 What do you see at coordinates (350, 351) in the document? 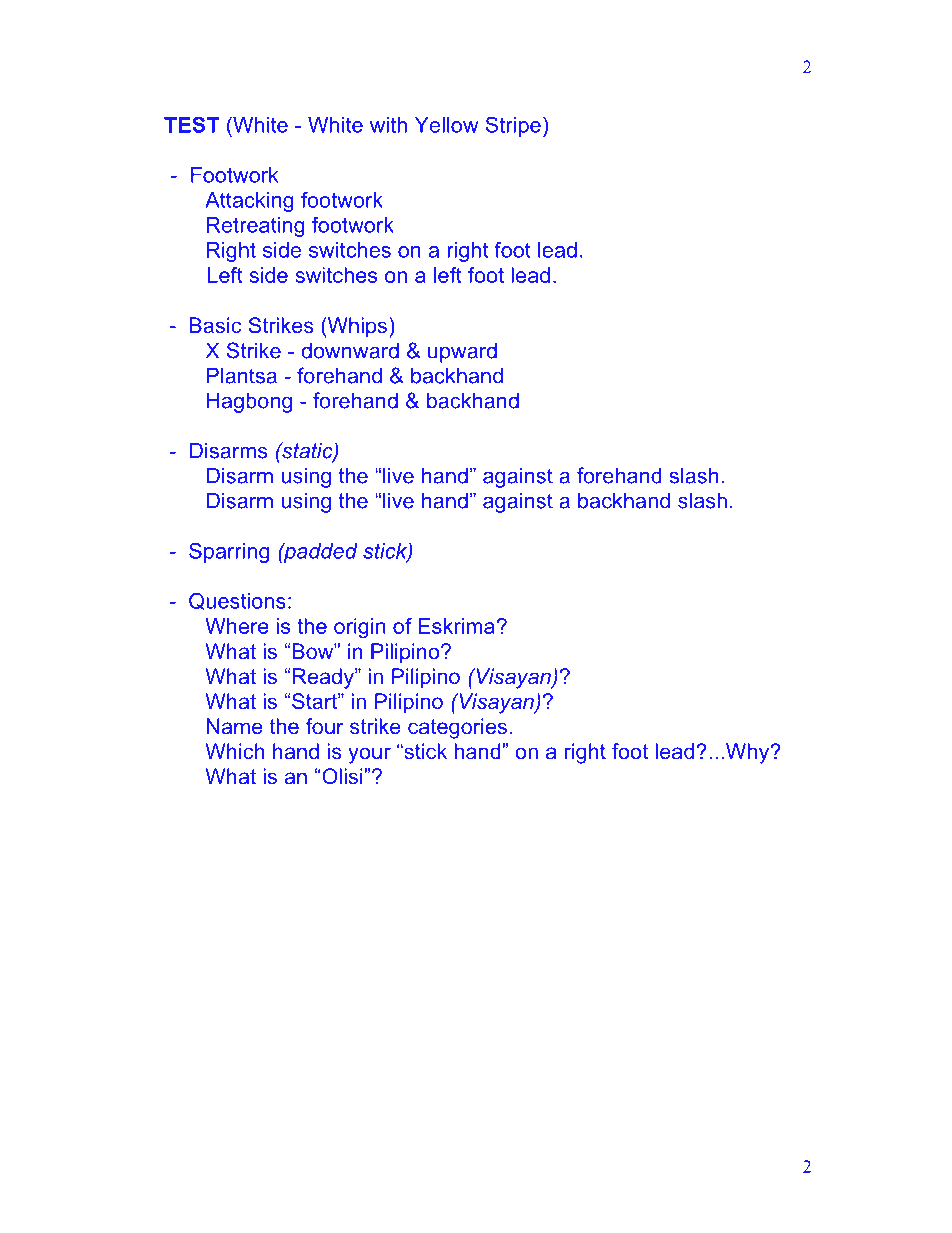
I see `downward` at bounding box center [350, 351].
